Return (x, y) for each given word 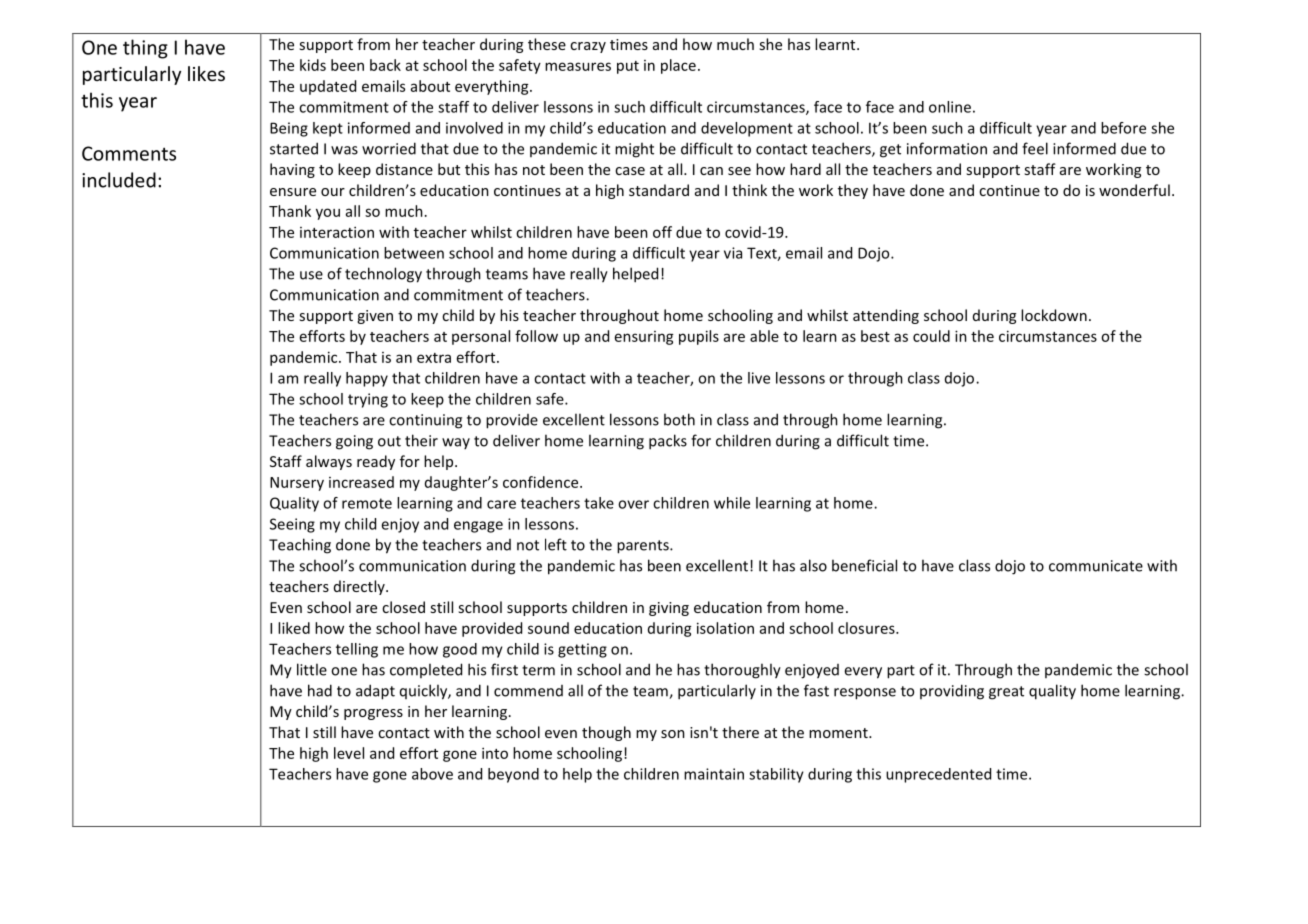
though (606, 733)
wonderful (1134, 190)
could (931, 336)
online (950, 107)
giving (669, 609)
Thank (290, 211)
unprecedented (938, 775)
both (679, 419)
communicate (1096, 566)
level (349, 753)
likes (206, 73)
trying (368, 400)
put (628, 67)
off (662, 232)
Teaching (300, 546)
